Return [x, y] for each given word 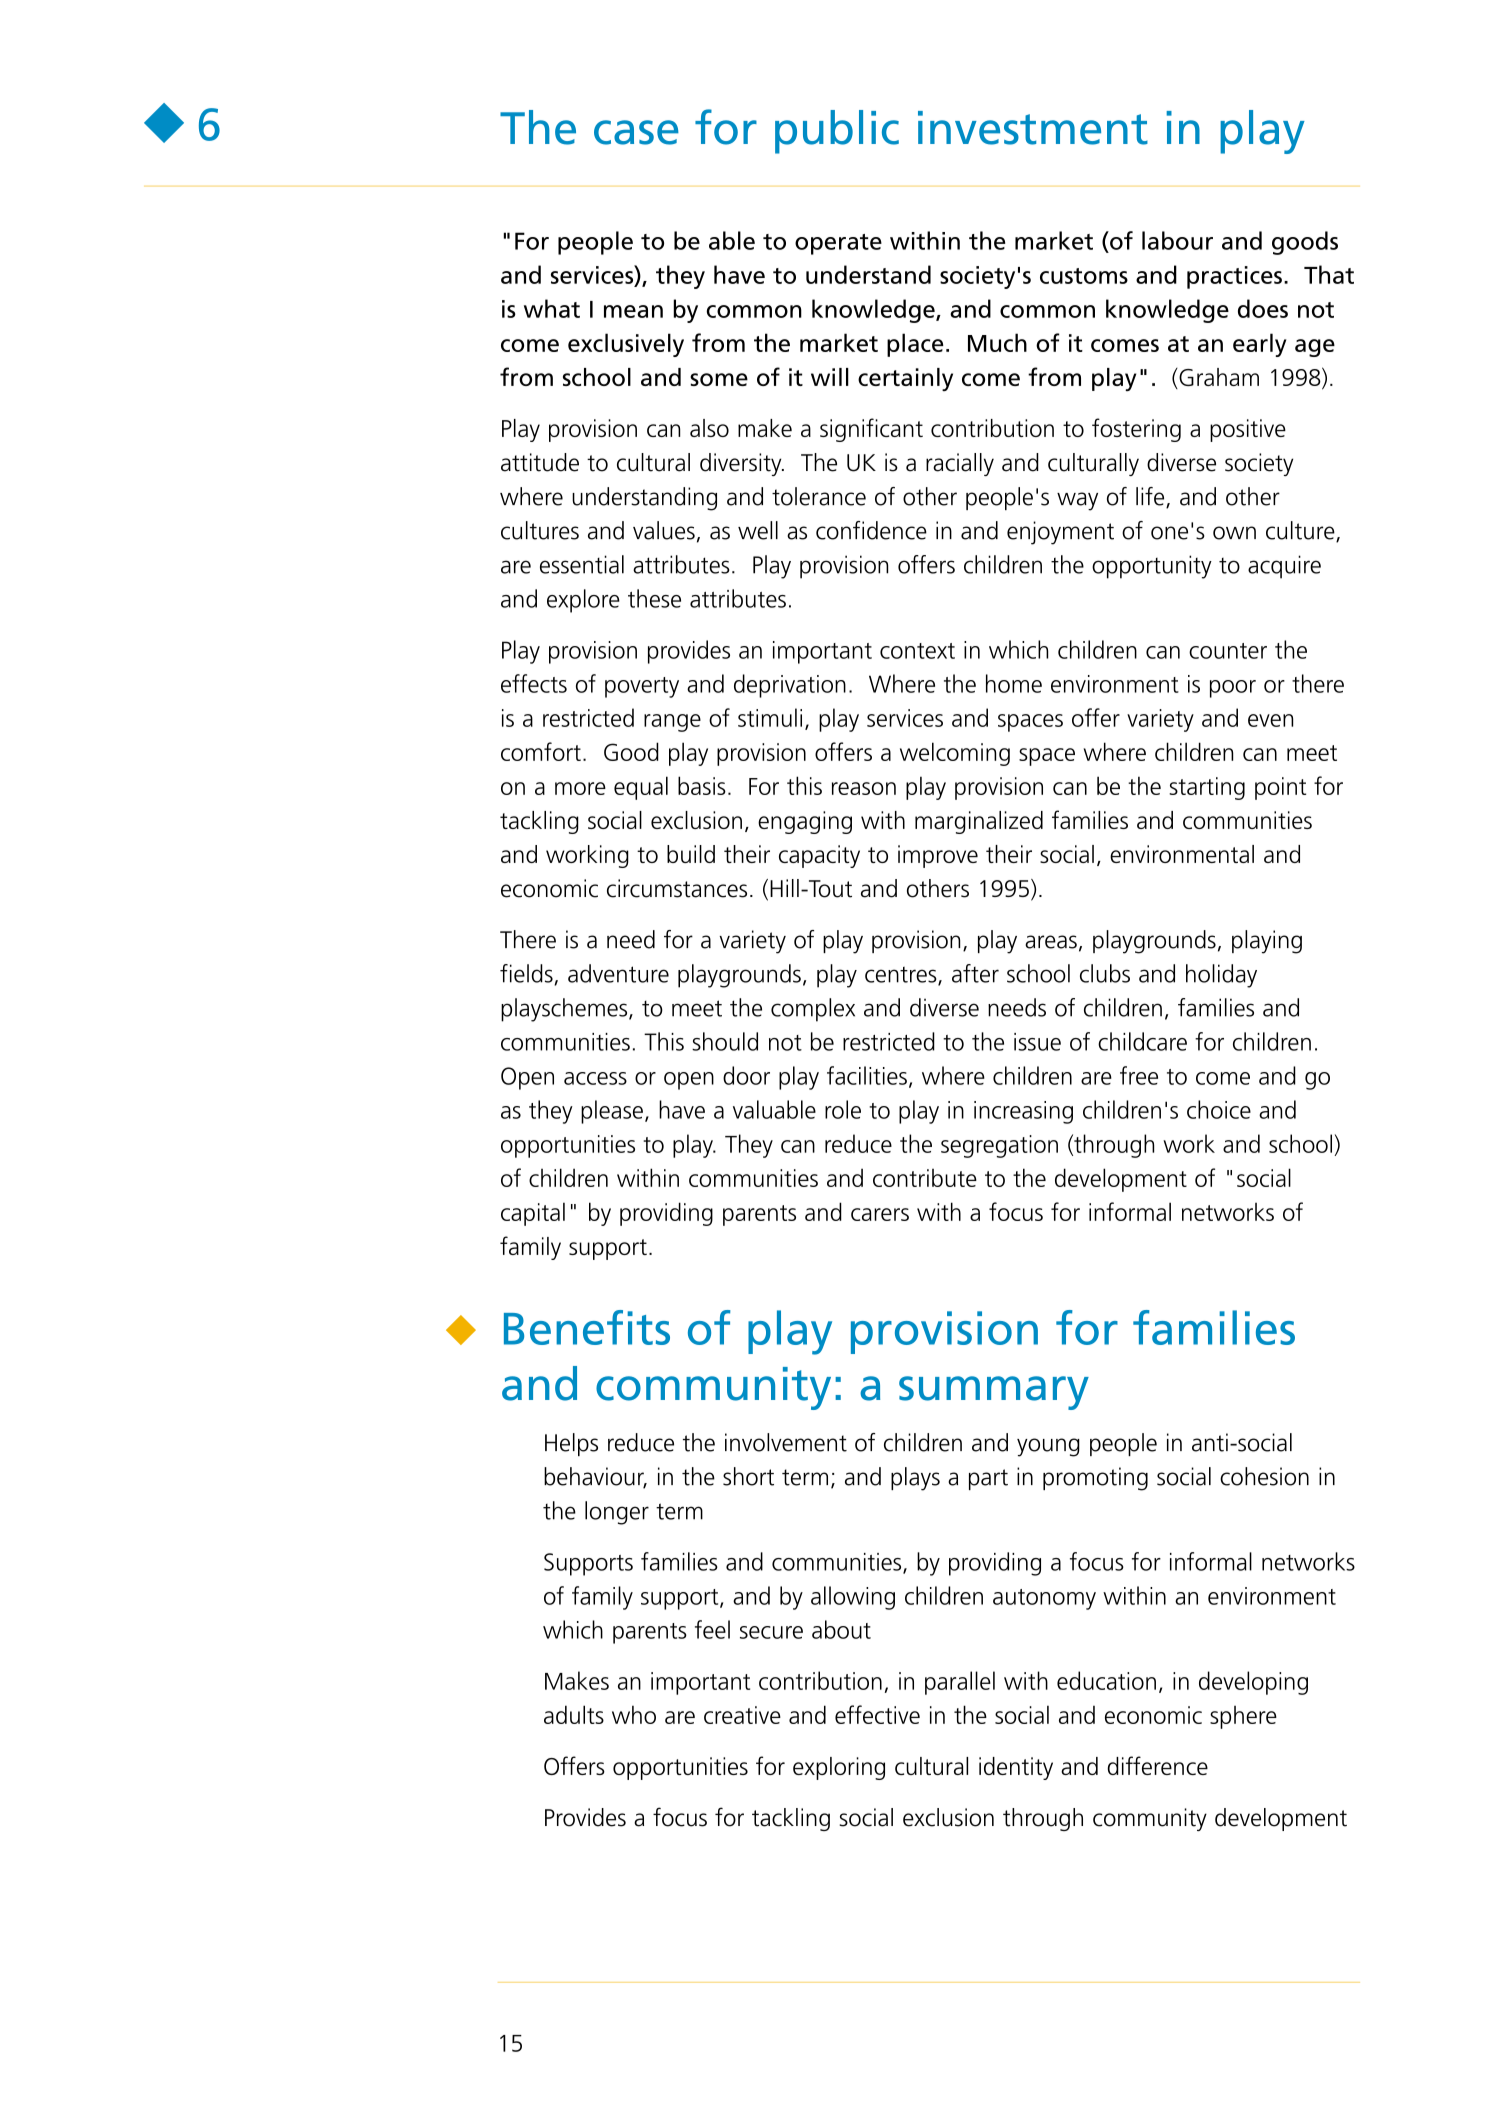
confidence [871, 530]
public [837, 132]
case [636, 132]
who [634, 1714]
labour [1177, 240]
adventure [618, 973]
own [1234, 533]
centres [902, 976]
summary [994, 1393]
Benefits [587, 1327]
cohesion [1264, 1476]
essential [582, 564]
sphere [1243, 1717]
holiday [1221, 976]
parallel [960, 1683]
